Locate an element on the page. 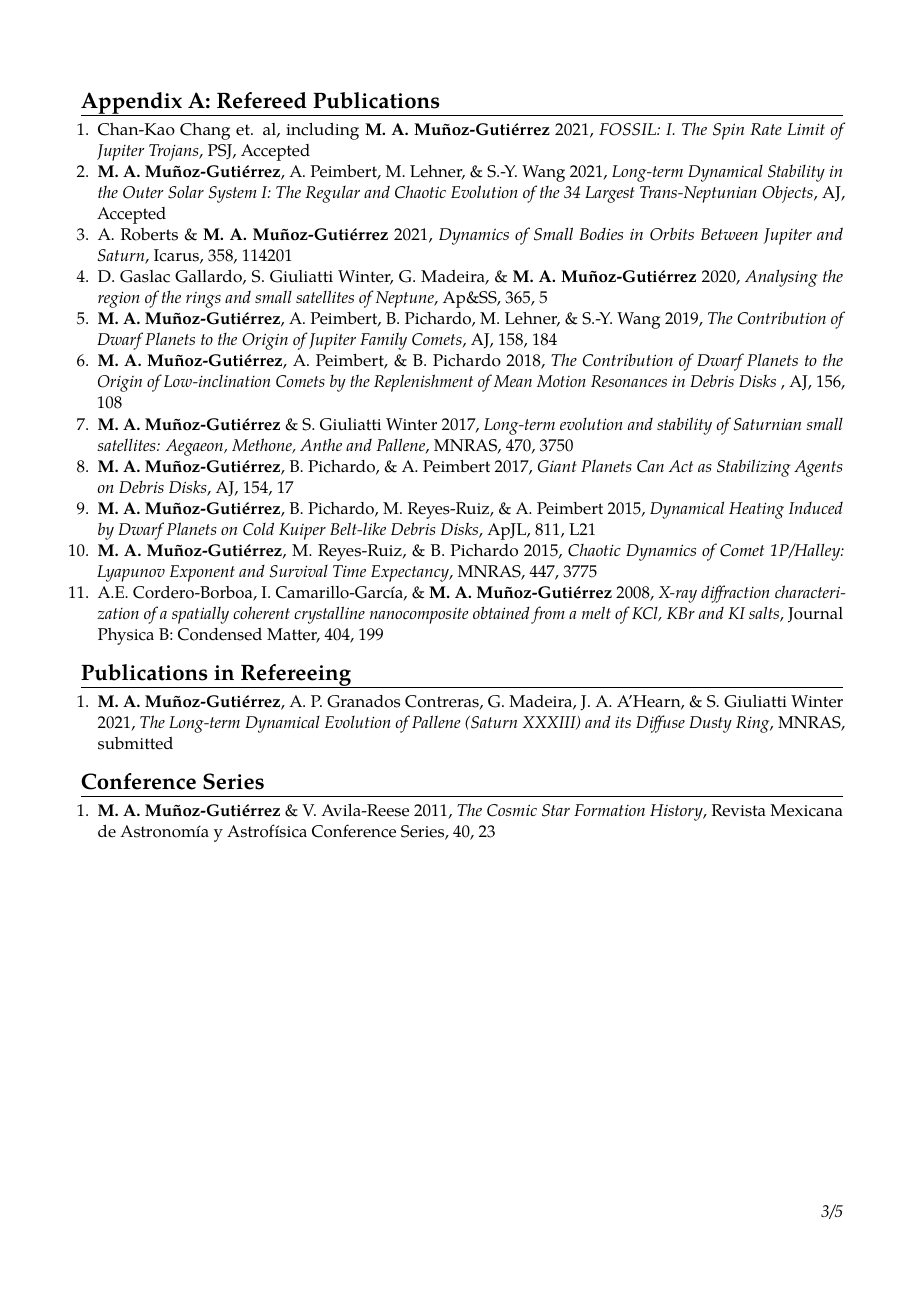 The height and width of the page is (1308, 924). Analysing is located at coordinates (781, 278).
